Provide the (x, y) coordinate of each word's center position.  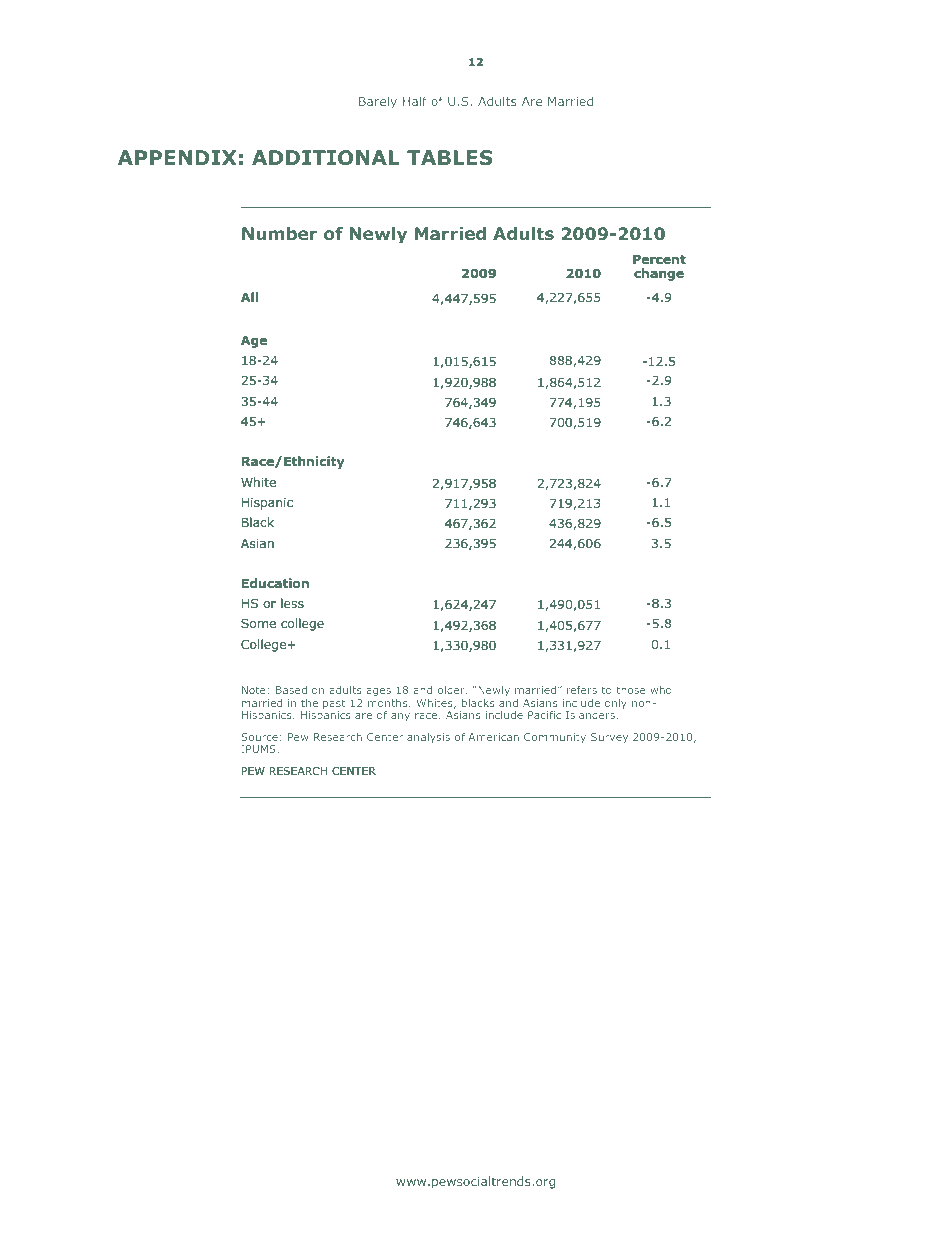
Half (415, 101)
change (659, 274)
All (249, 297)
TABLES (450, 157)
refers (582, 690)
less (292, 603)
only (616, 704)
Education (275, 583)
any (400, 717)
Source (259, 737)
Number (279, 233)
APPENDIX (177, 157)
